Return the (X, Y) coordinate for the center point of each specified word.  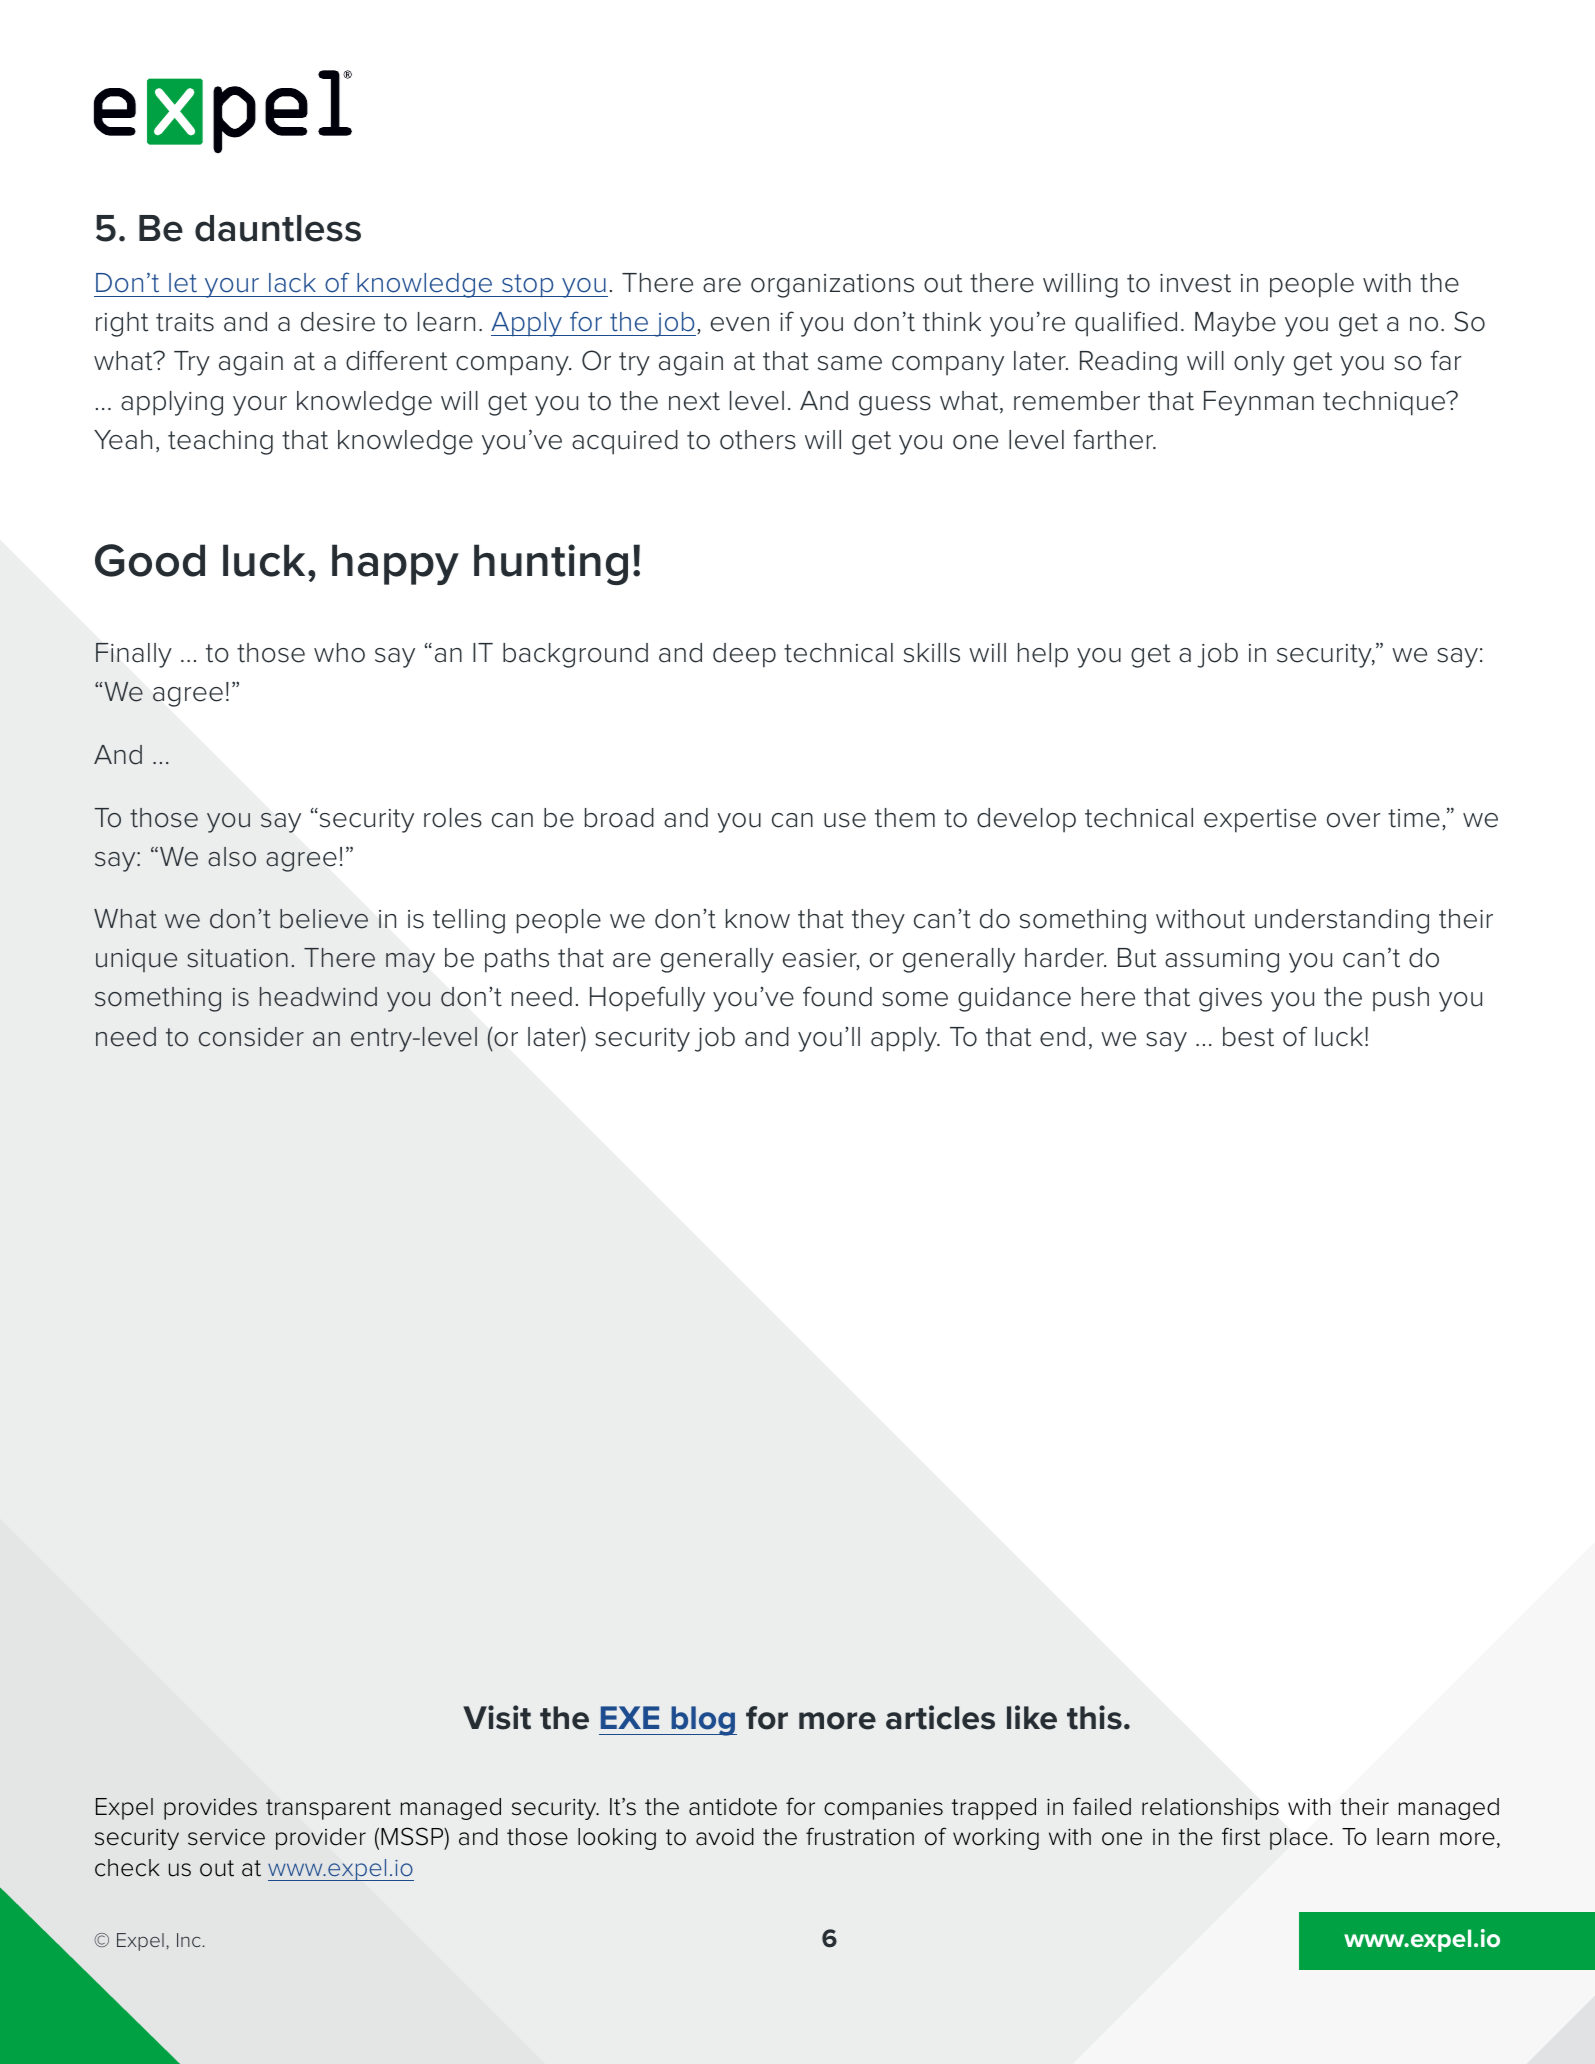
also (232, 857)
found (837, 996)
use (845, 820)
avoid (725, 1837)
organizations (832, 286)
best (1248, 1037)
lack (292, 283)
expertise (1260, 821)
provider (321, 1839)
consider (251, 1037)
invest (1195, 283)
